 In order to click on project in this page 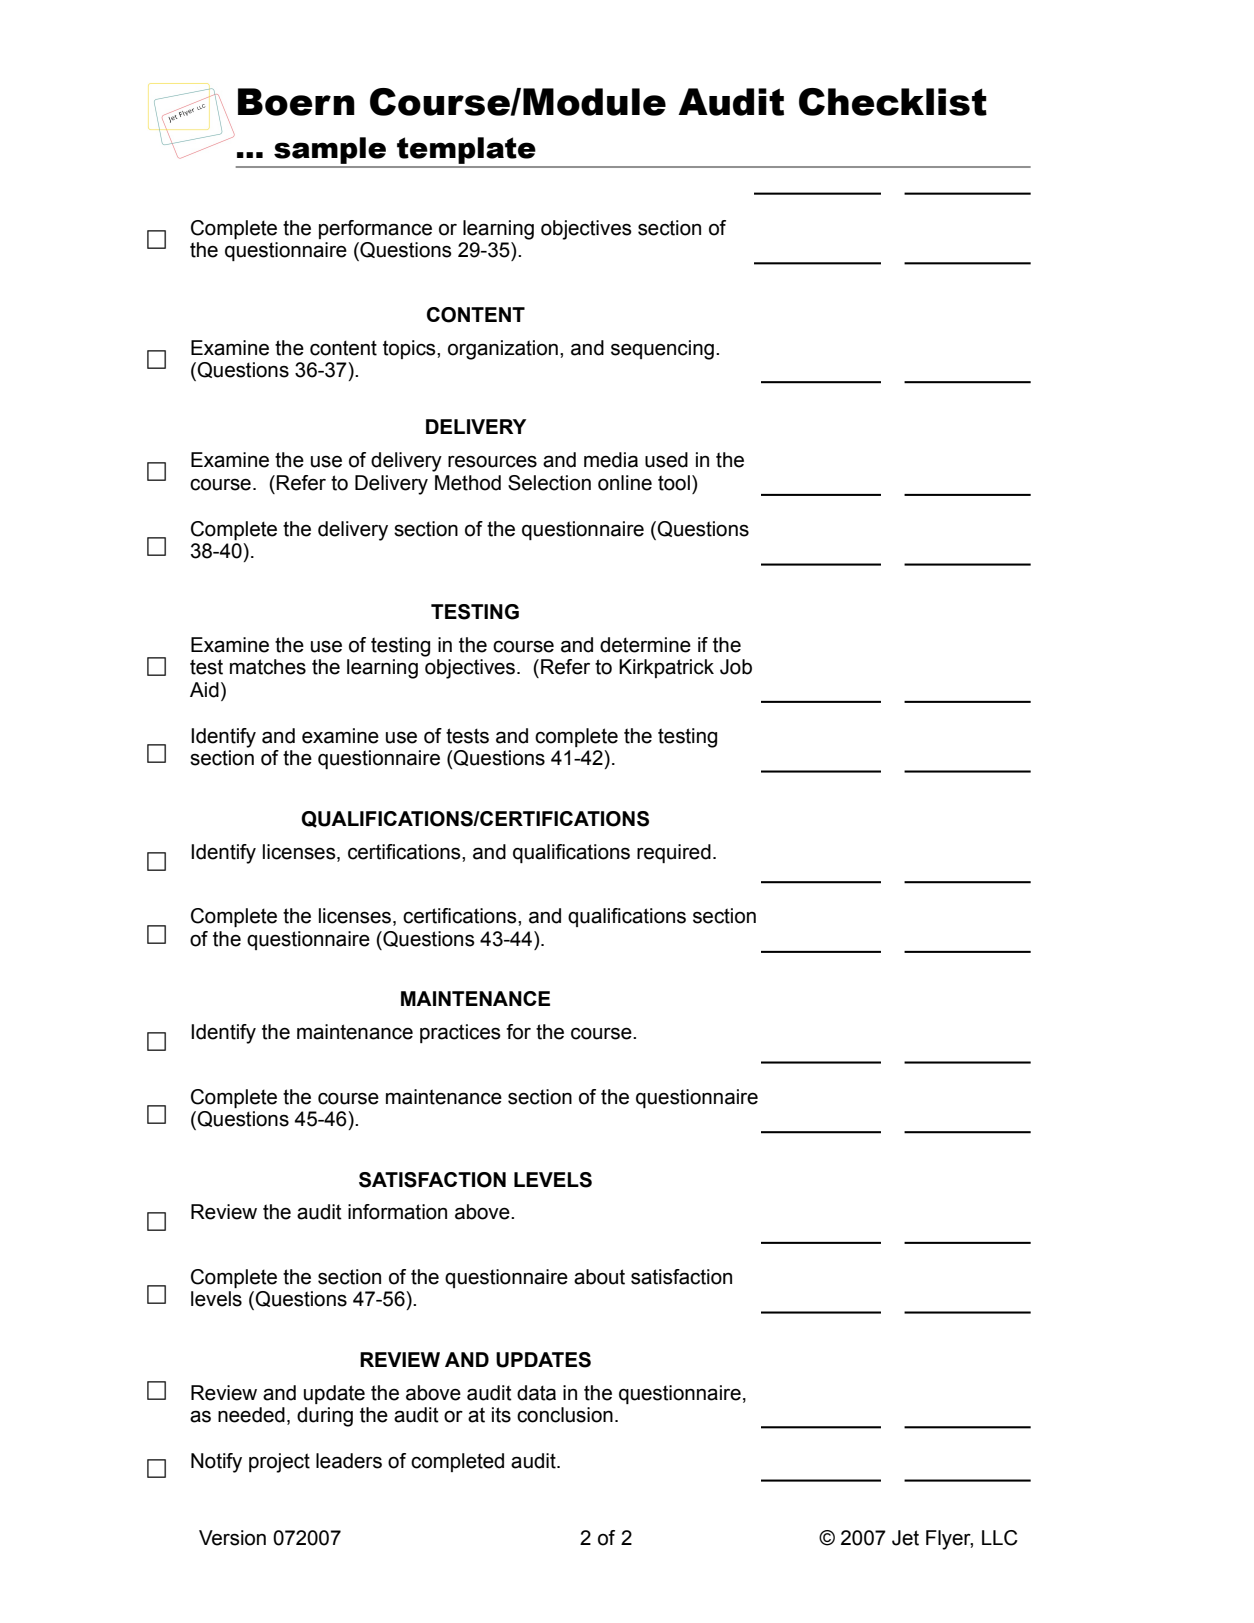, I will do `click(279, 1463)`.
